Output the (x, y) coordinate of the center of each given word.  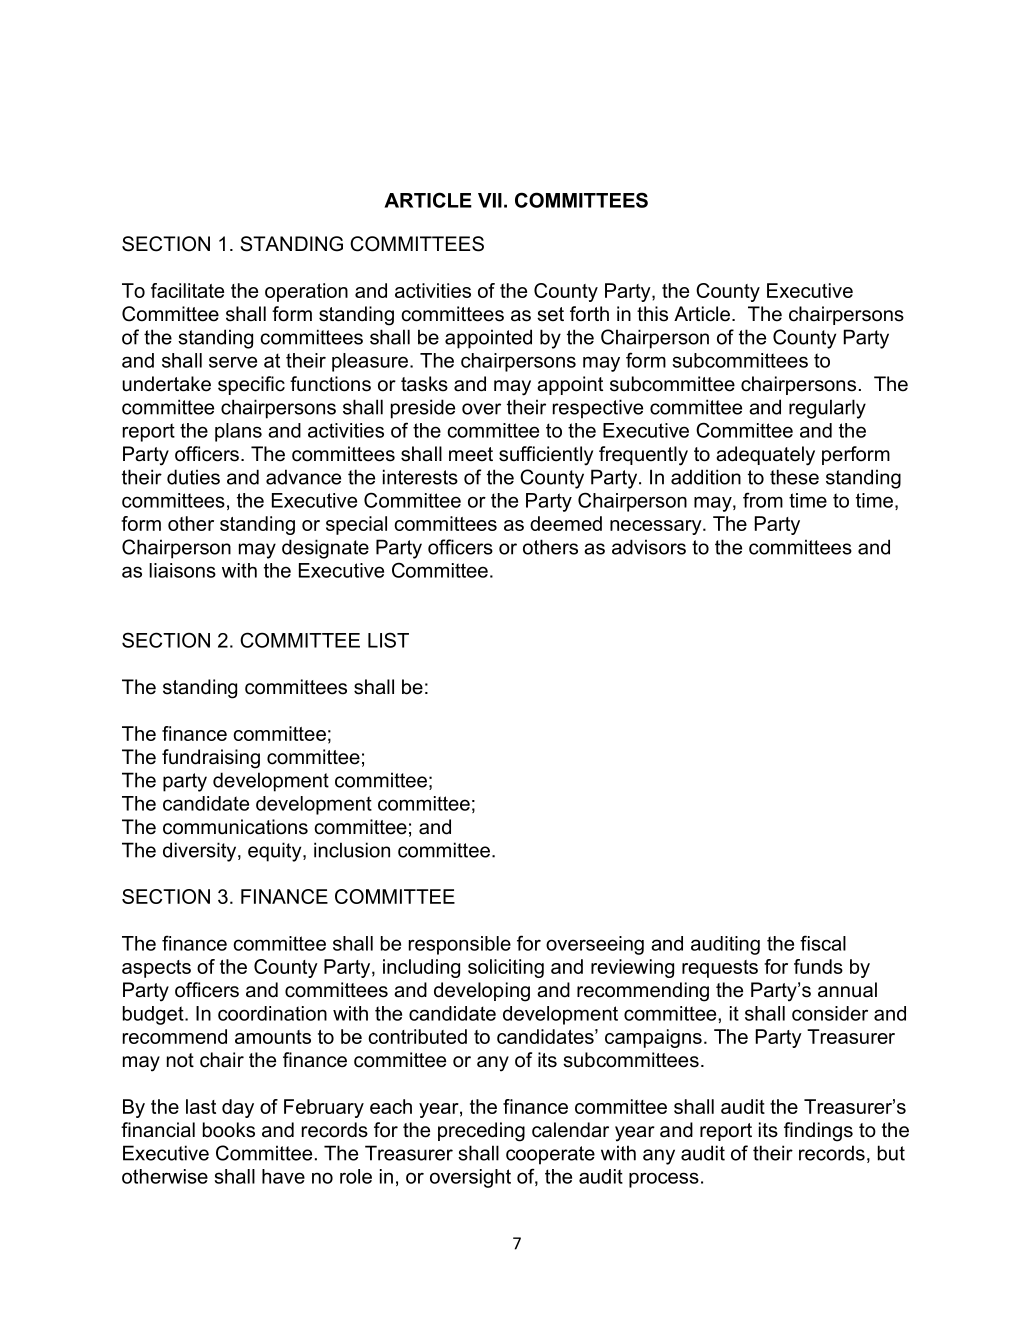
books (229, 1130)
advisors (649, 547)
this (652, 314)
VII (490, 200)
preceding (481, 1132)
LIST (388, 640)
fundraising (211, 759)
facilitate (187, 290)
